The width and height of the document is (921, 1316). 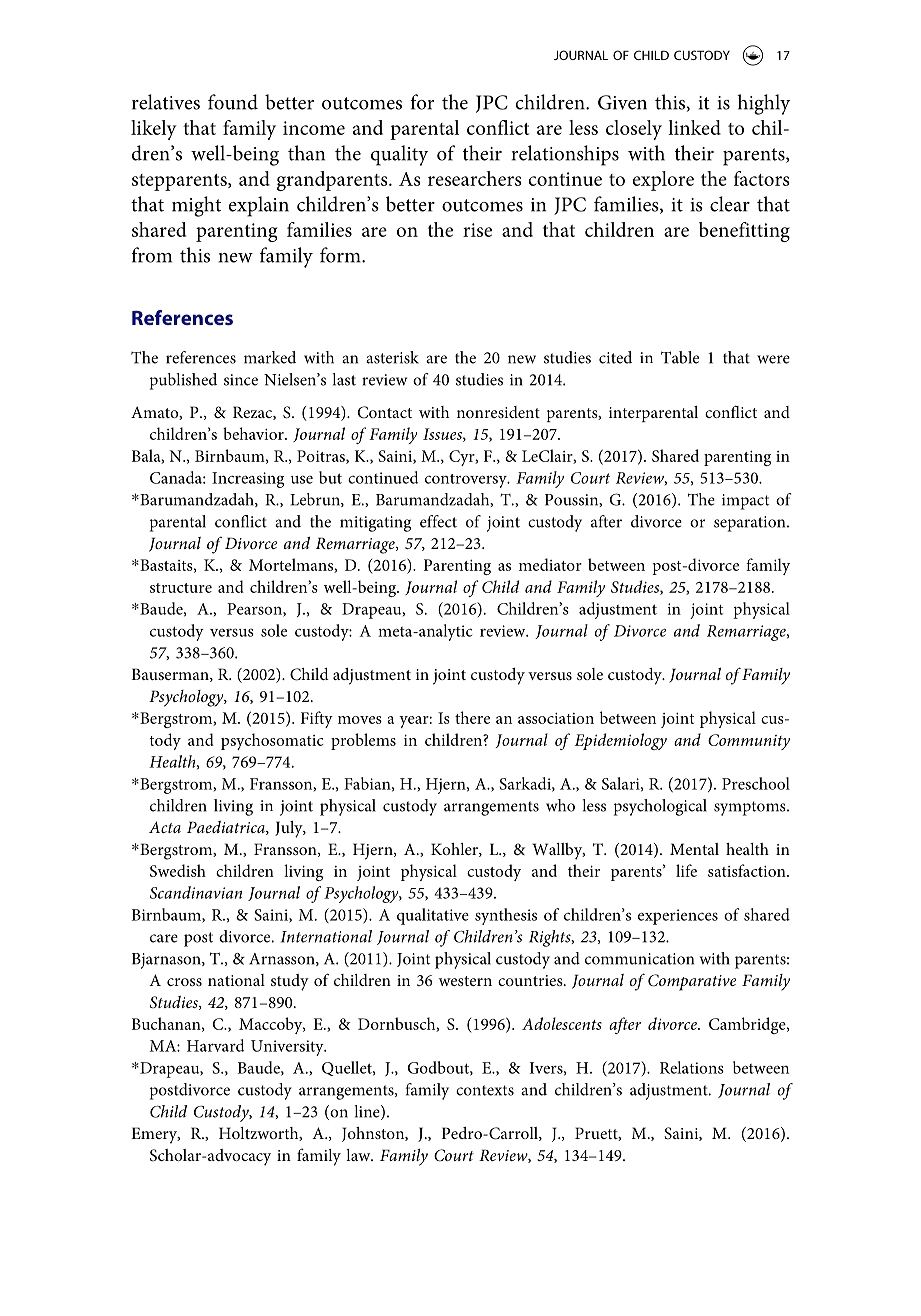 I want to click on there, so click(x=472, y=717).
